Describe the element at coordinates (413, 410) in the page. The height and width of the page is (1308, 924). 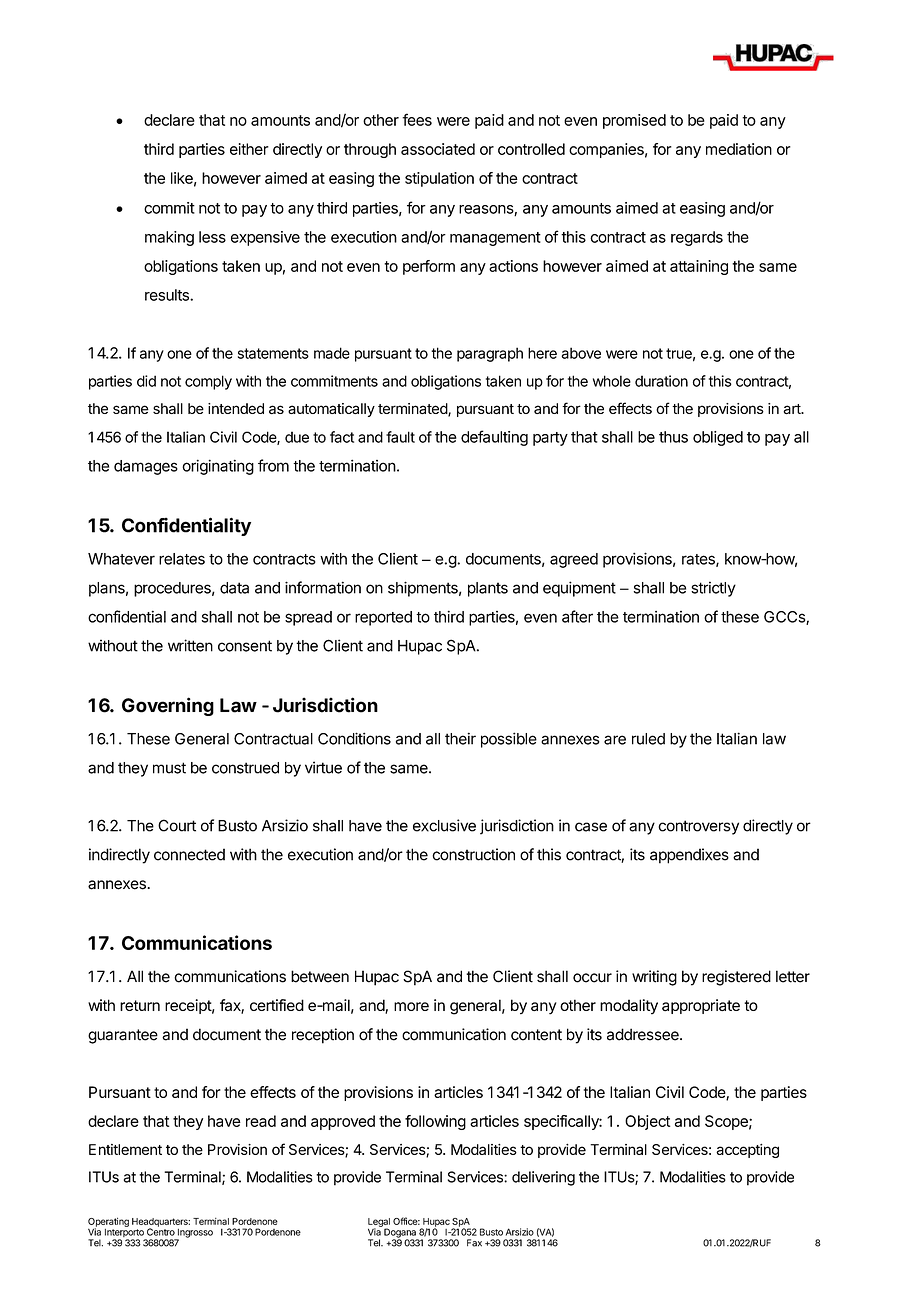
I see `terminated` at that location.
